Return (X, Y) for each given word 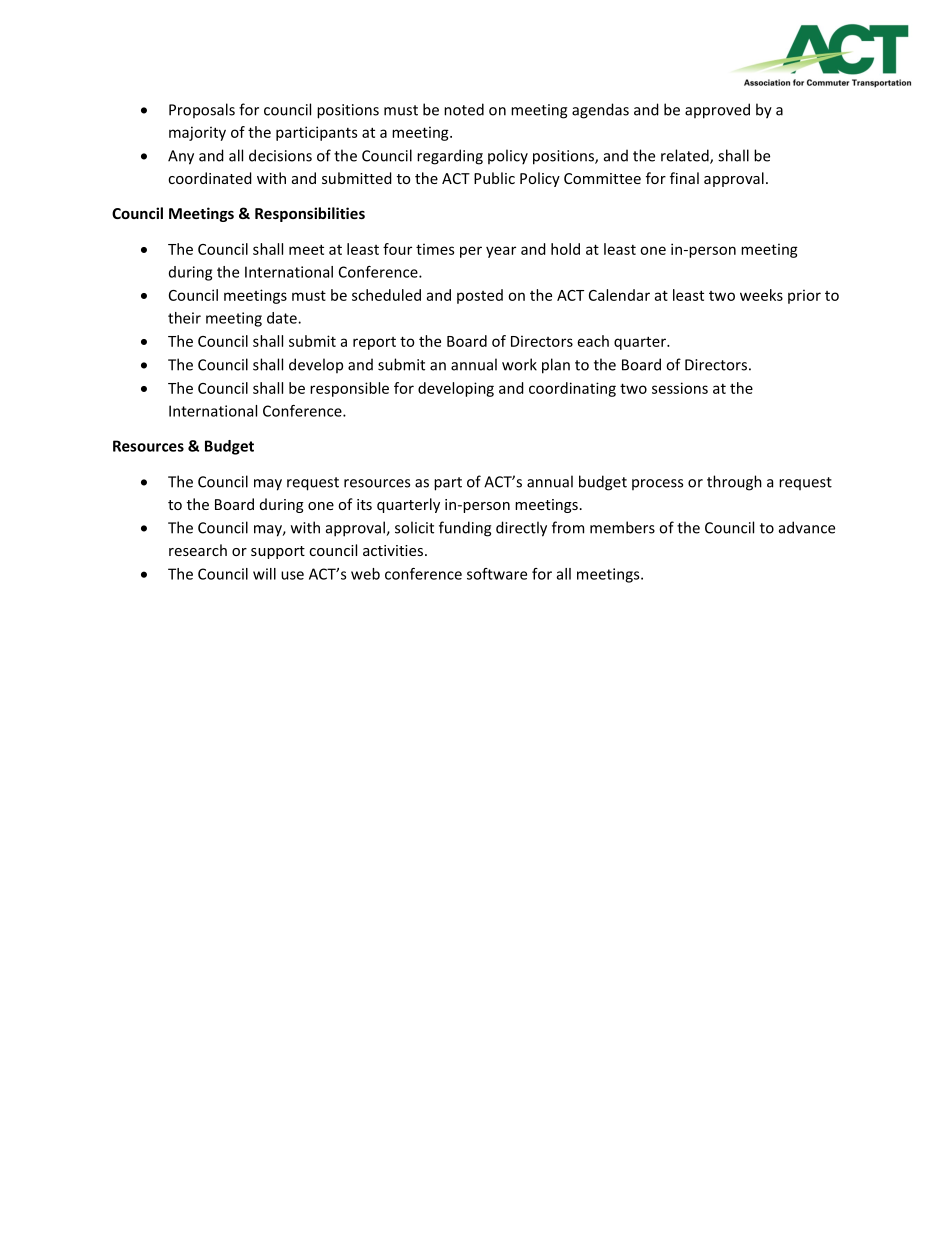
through (734, 483)
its (364, 504)
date (283, 318)
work (519, 364)
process (657, 484)
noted (464, 109)
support (278, 552)
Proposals (202, 110)
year (501, 252)
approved (717, 111)
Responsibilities (310, 214)
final (684, 178)
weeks (761, 295)
